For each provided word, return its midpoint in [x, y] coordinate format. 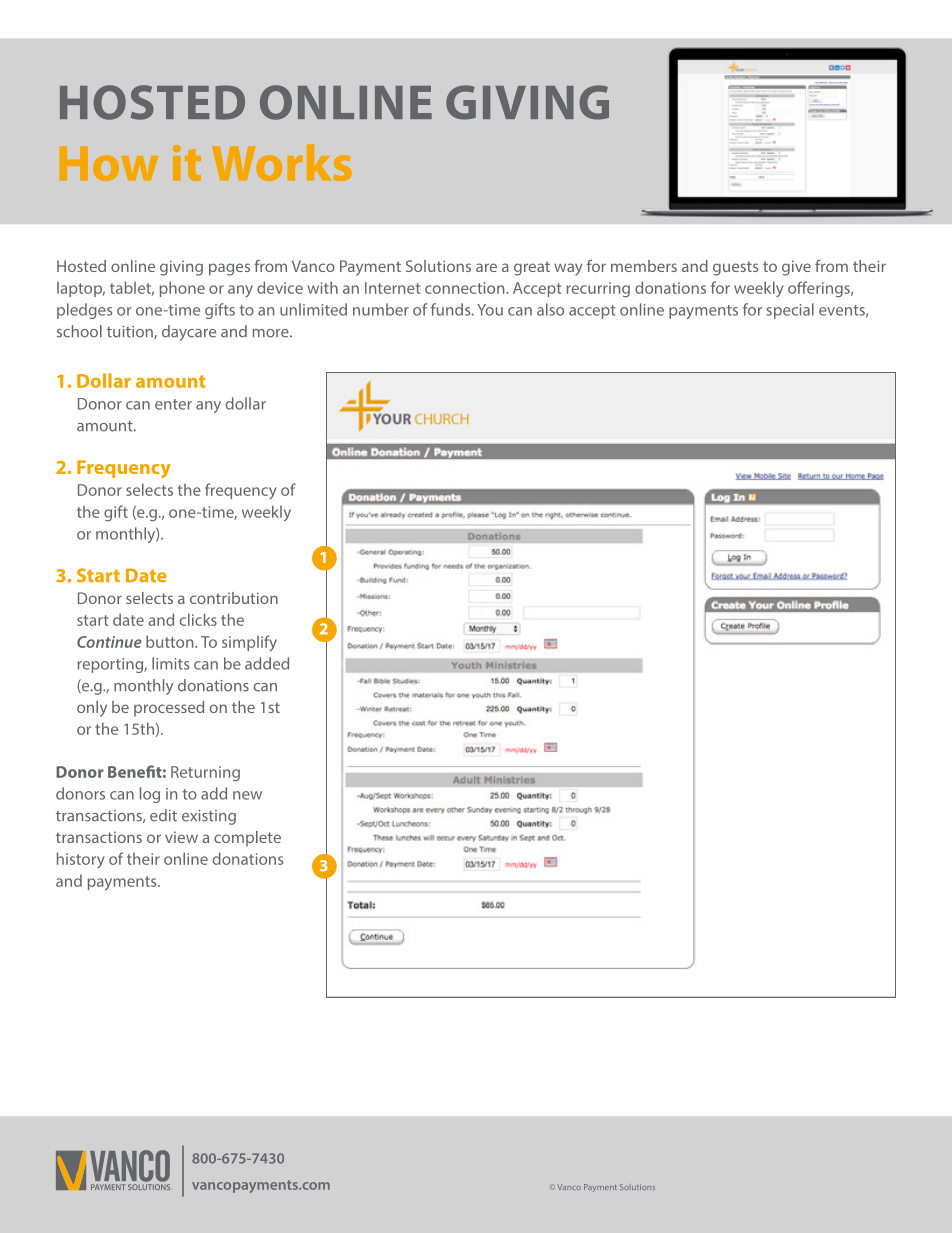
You [490, 310]
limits [170, 663]
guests [735, 268]
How [109, 163]
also [550, 309]
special [790, 311]
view [181, 837]
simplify [249, 643]
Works [282, 162]
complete [247, 838]
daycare [189, 333]
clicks [198, 619]
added [267, 663]
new [247, 795]
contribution [234, 598]
